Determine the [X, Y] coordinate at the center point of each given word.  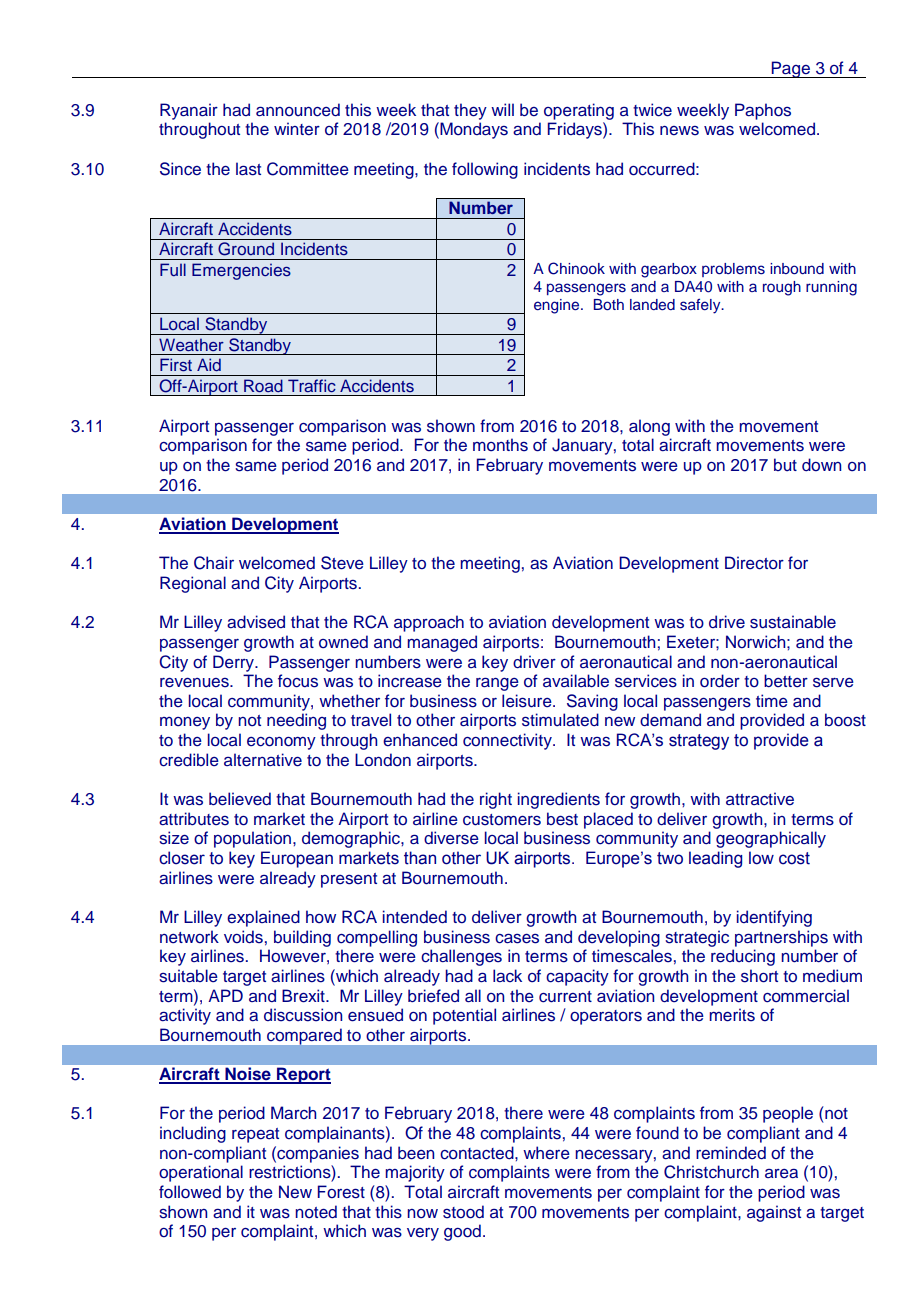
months [500, 445]
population [252, 839]
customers [502, 820]
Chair [214, 563]
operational [201, 1173]
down [821, 464]
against [774, 1213]
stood [463, 1212]
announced [298, 110]
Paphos [763, 111]
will [502, 109]
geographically [771, 839]
